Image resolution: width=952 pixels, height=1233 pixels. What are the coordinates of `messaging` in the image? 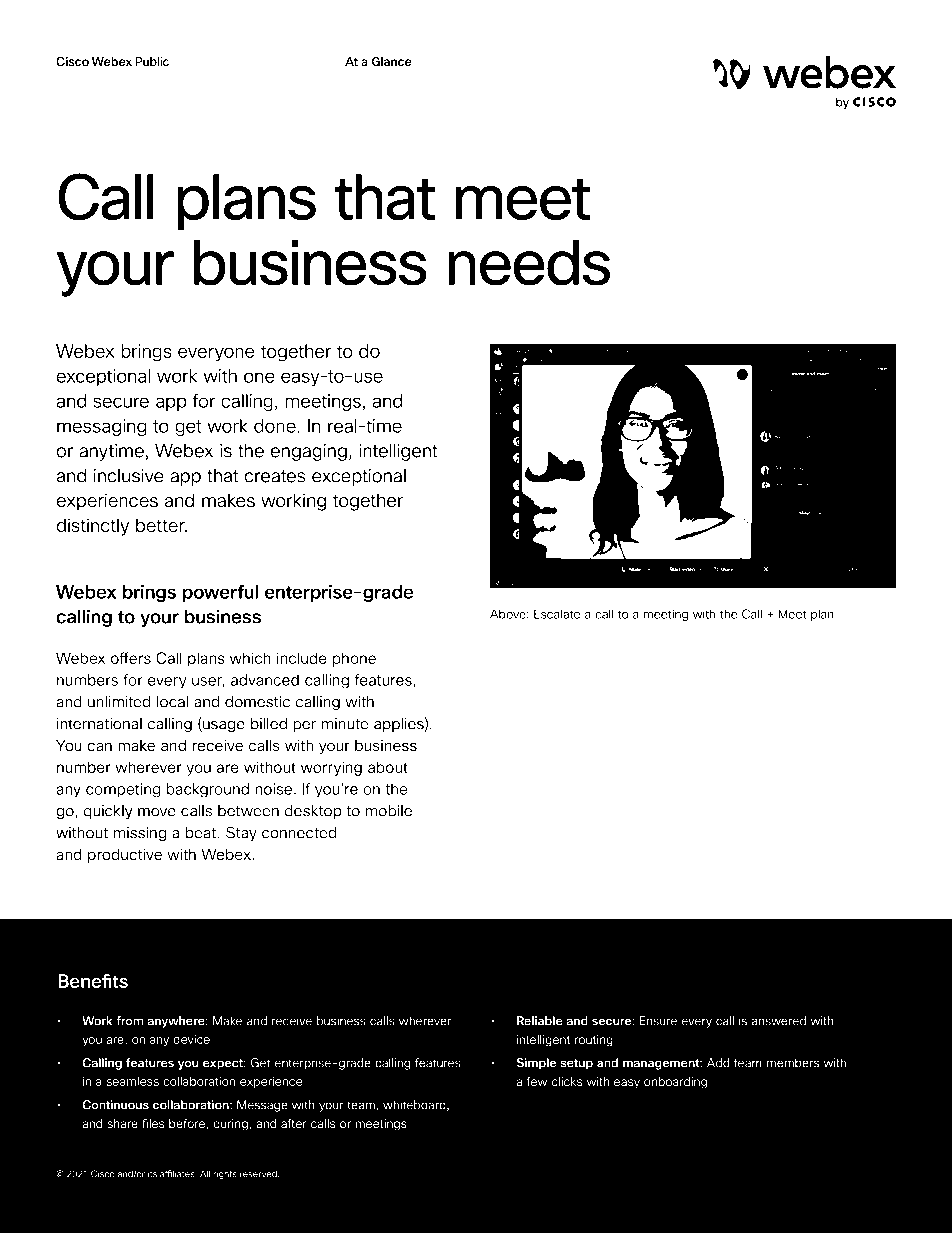 It's located at (102, 427).
